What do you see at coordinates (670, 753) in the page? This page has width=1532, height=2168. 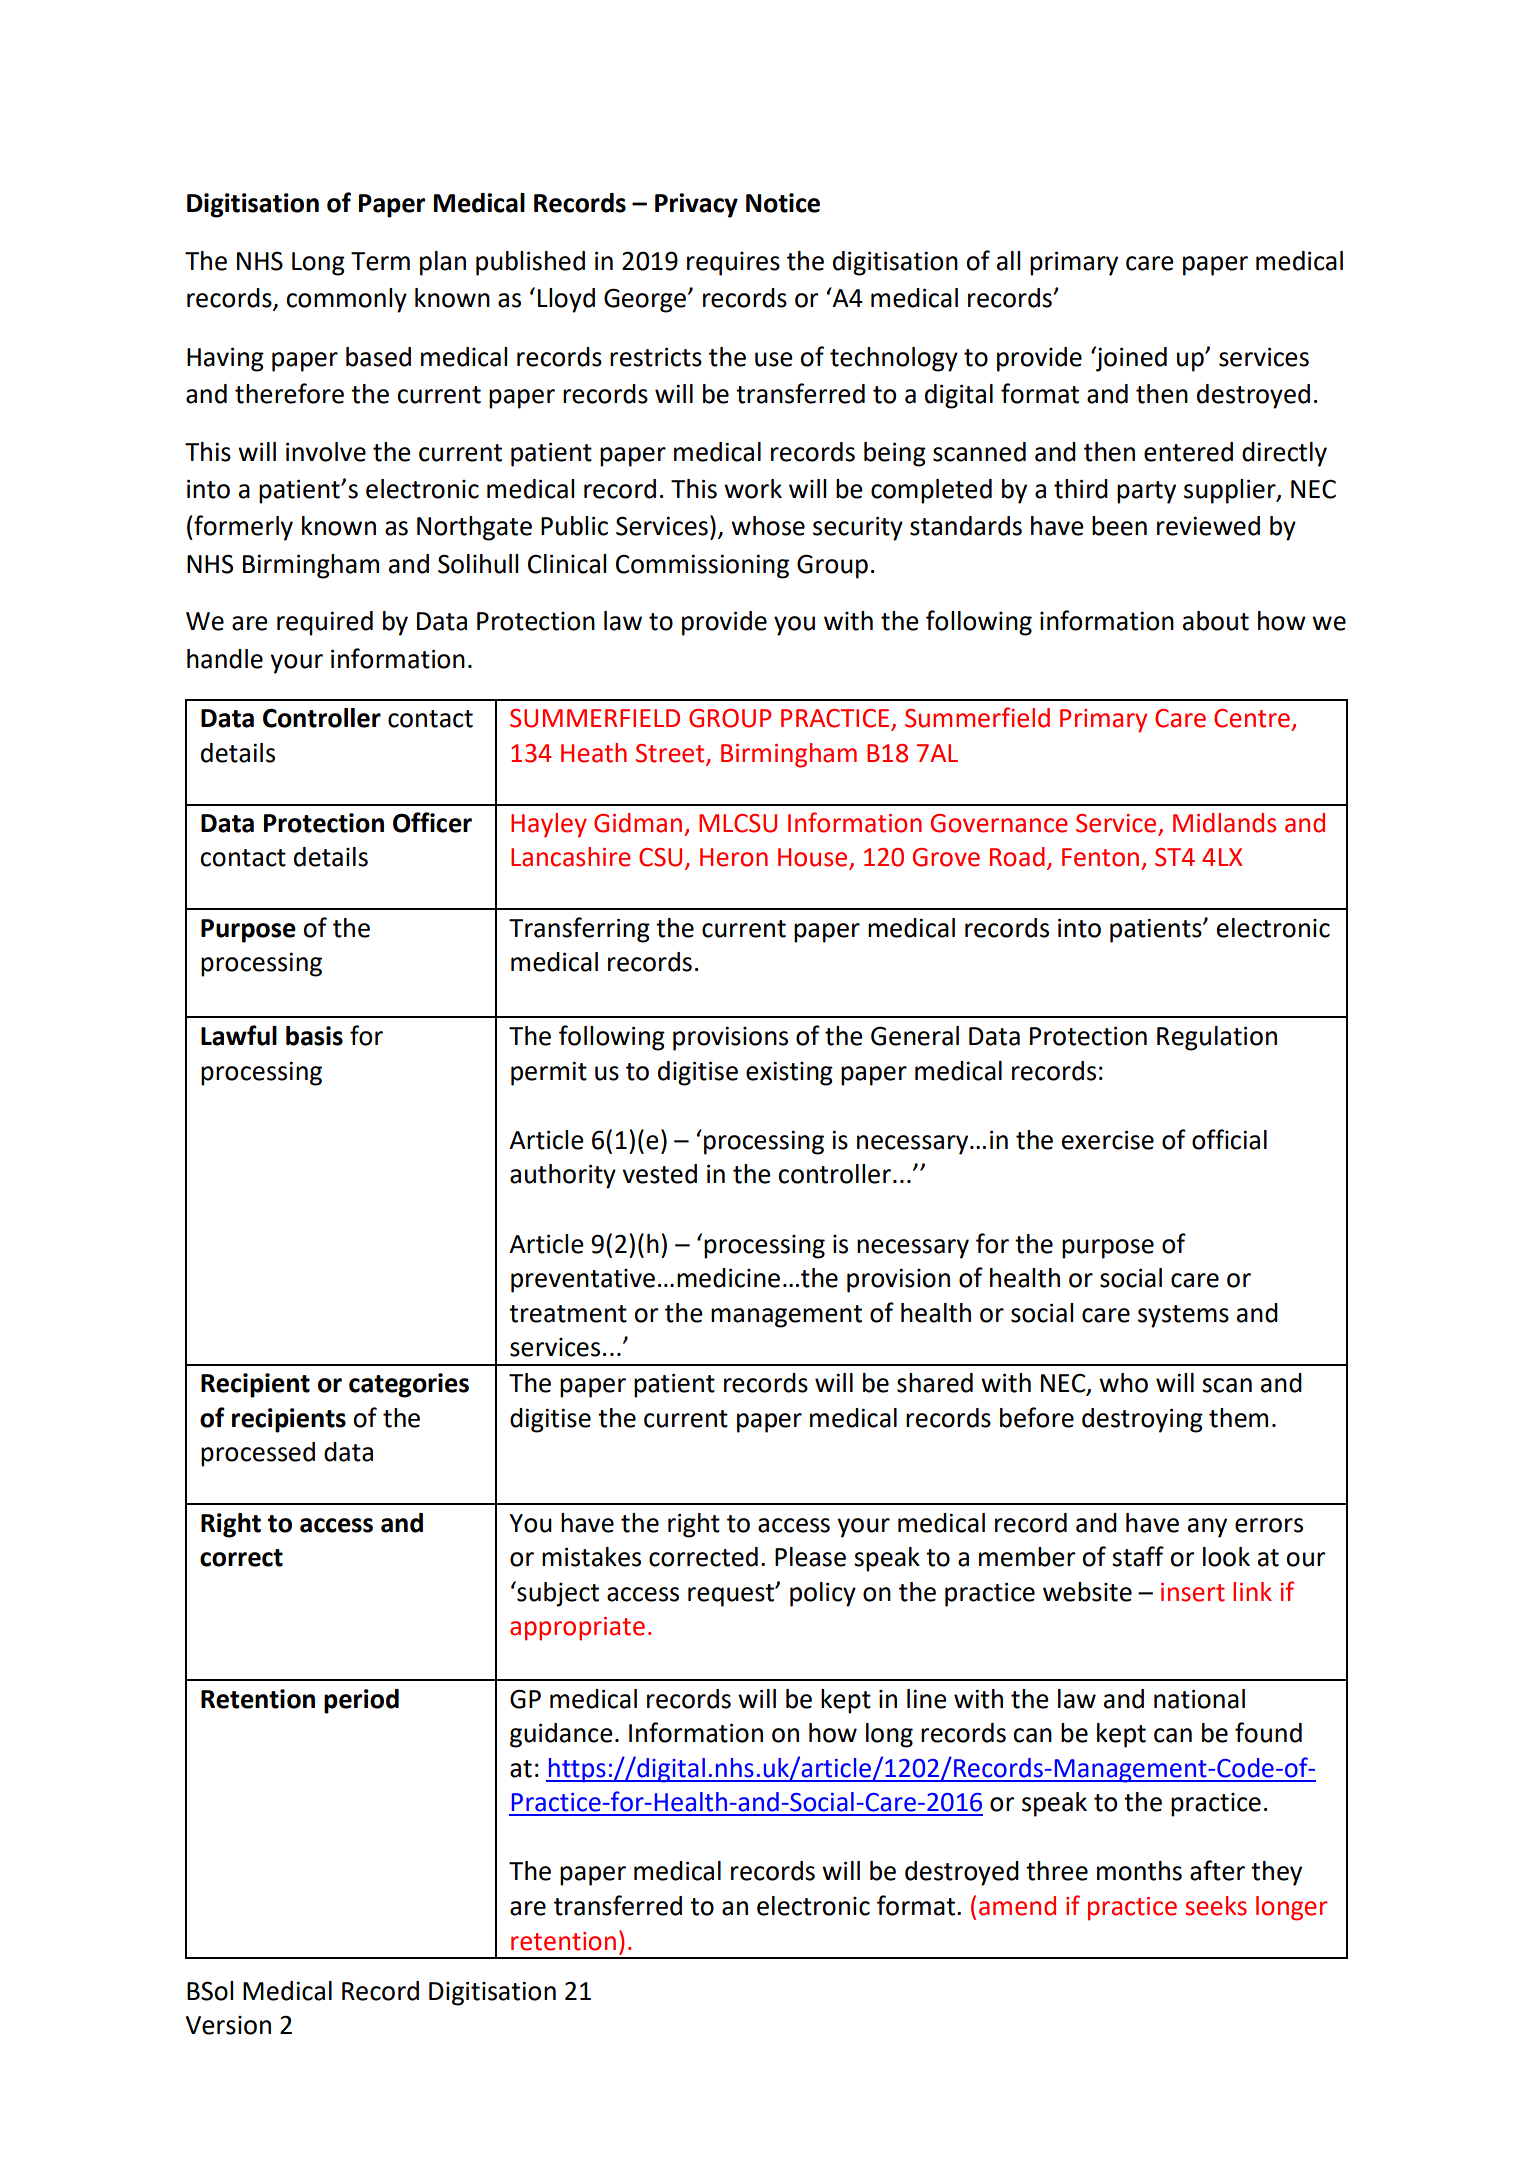 I see `Street` at bounding box center [670, 753].
